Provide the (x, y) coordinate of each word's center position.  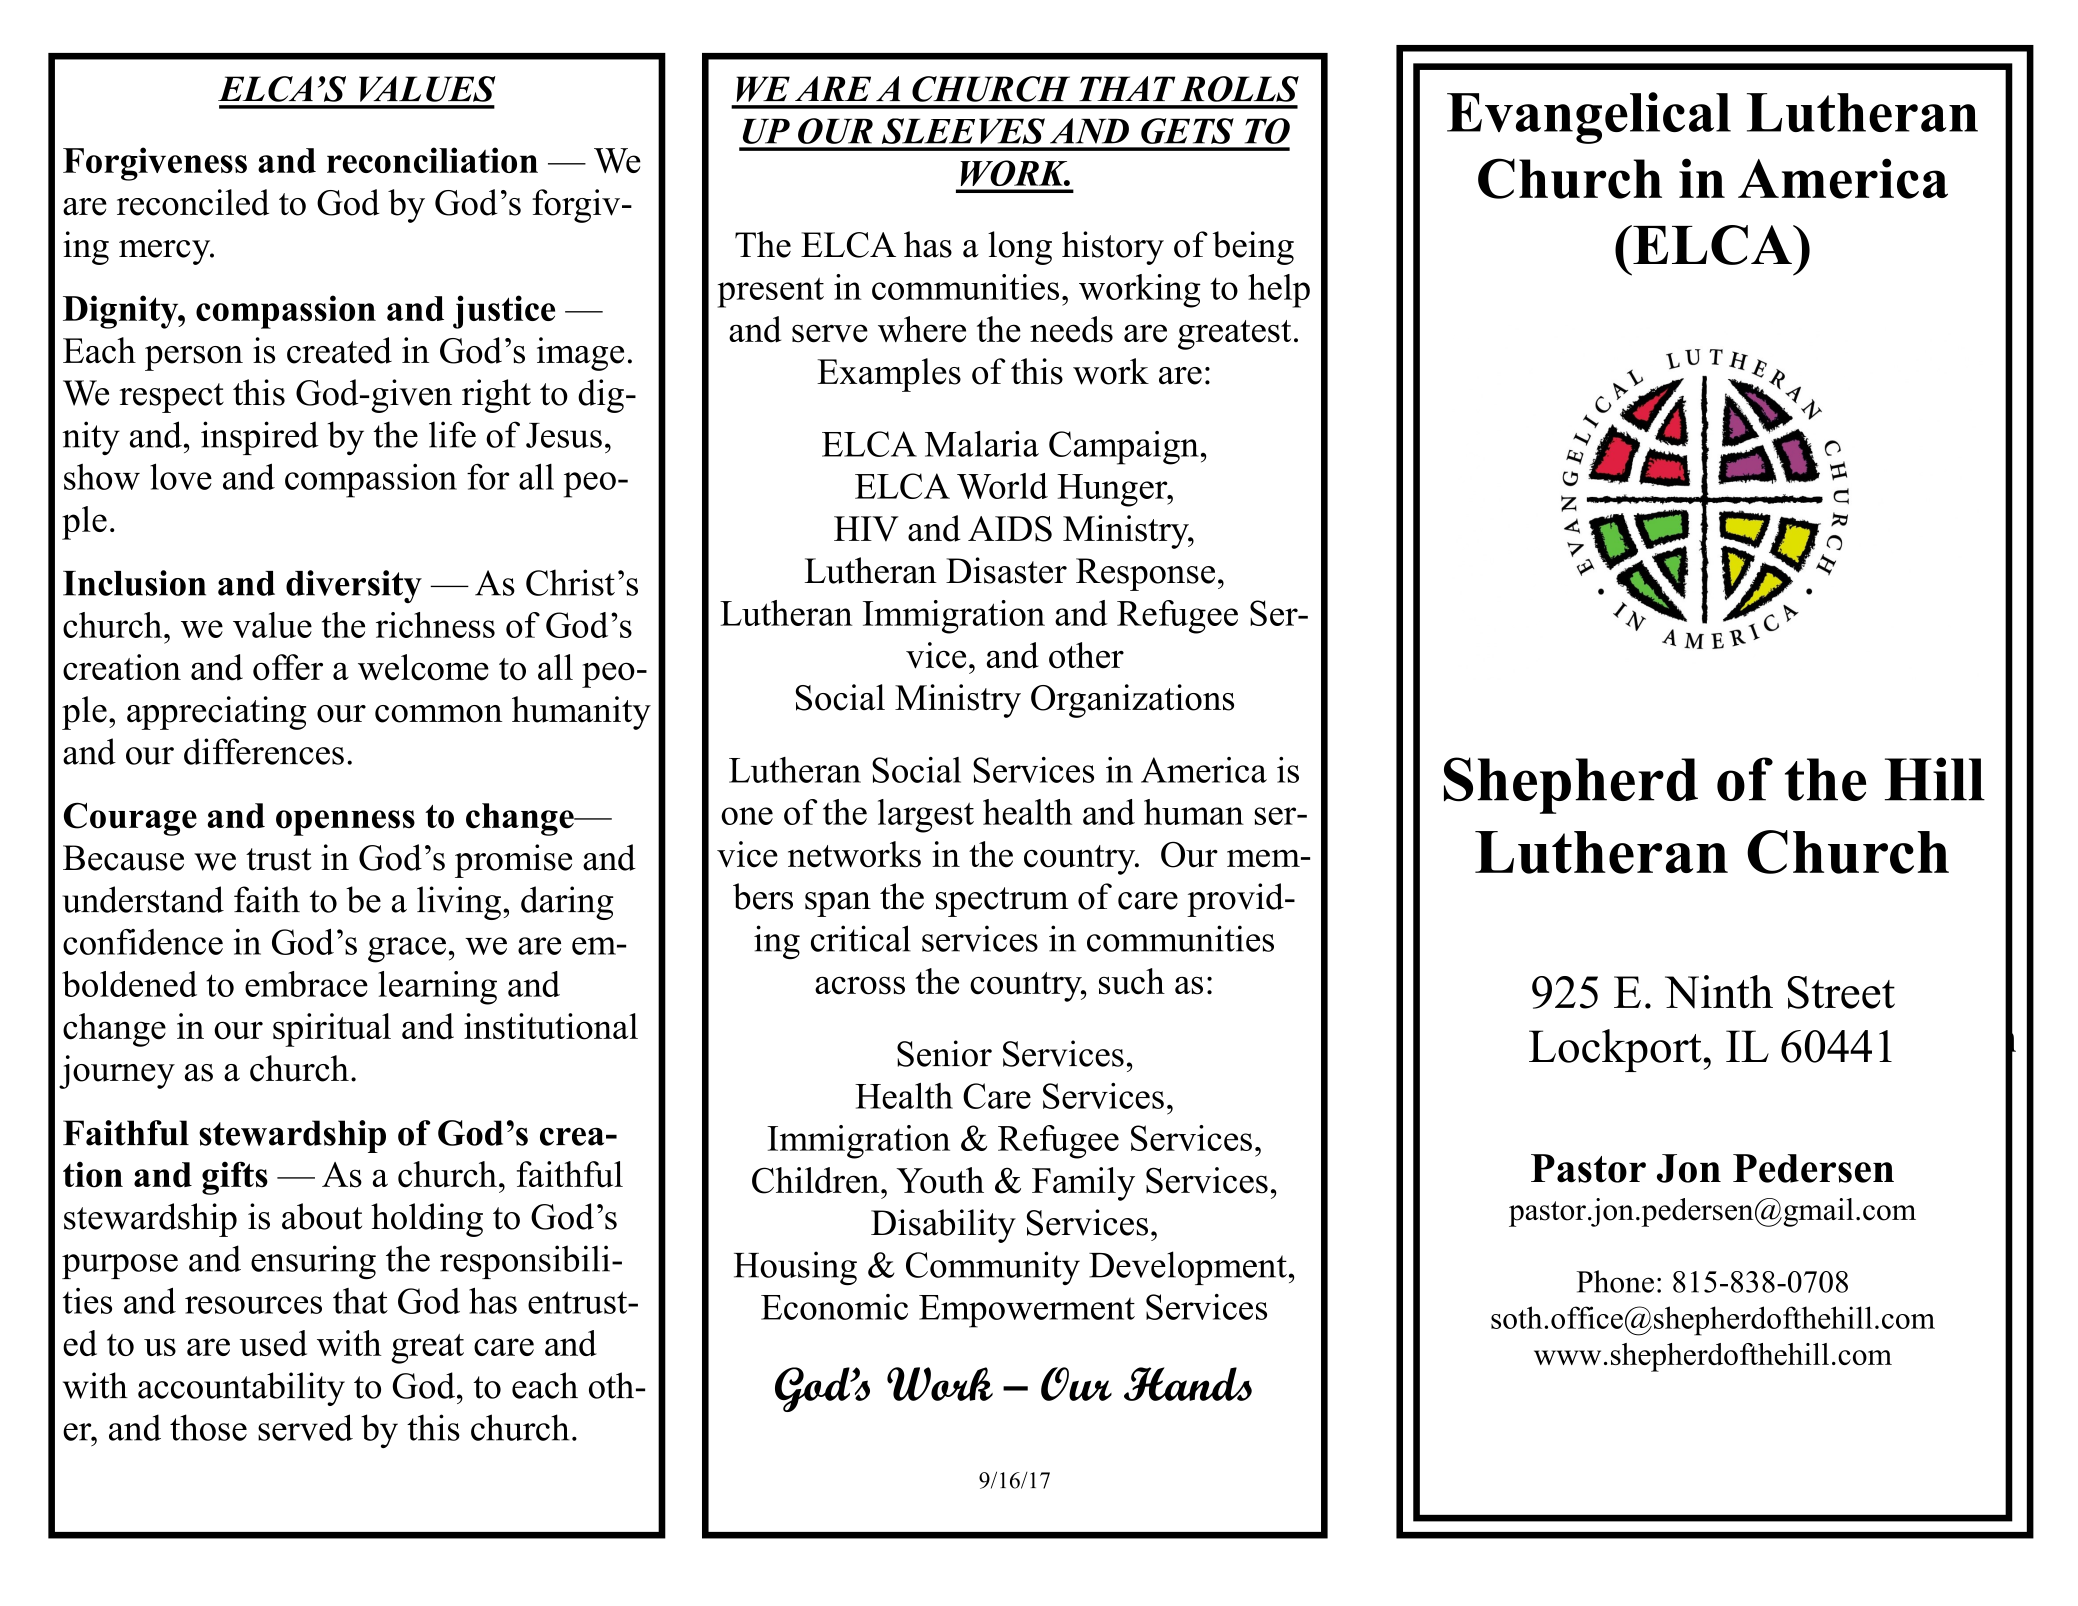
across (860, 985)
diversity (354, 586)
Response (1145, 574)
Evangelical (1589, 118)
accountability (241, 1389)
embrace (306, 984)
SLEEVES (963, 131)
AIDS (1010, 529)
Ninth (1719, 992)
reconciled (193, 202)
